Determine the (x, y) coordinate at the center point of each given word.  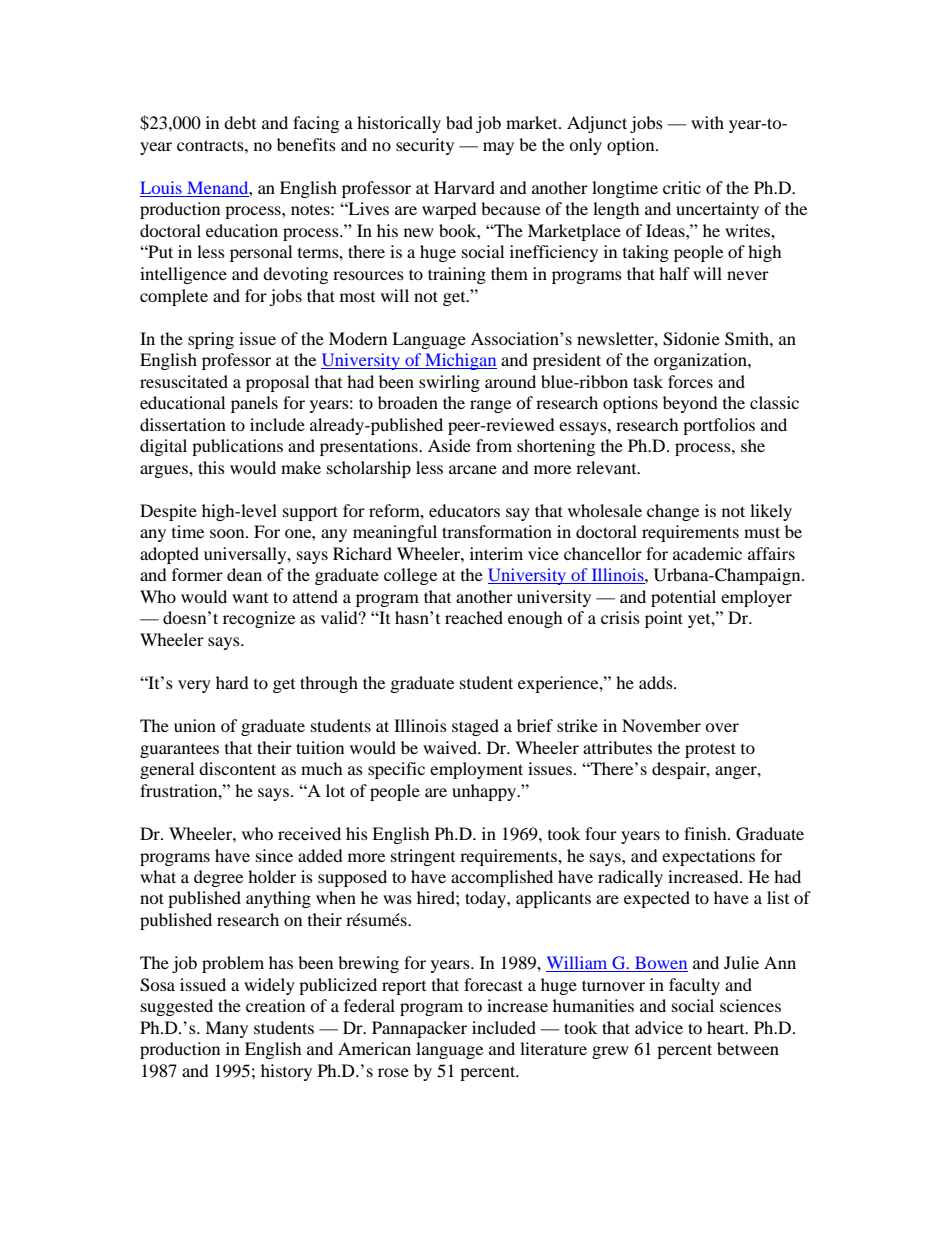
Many (226, 1029)
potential (683, 598)
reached (474, 617)
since (274, 855)
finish (706, 833)
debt (240, 122)
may (498, 148)
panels (254, 404)
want (250, 598)
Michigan (460, 361)
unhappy (485, 792)
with (707, 122)
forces (690, 381)
